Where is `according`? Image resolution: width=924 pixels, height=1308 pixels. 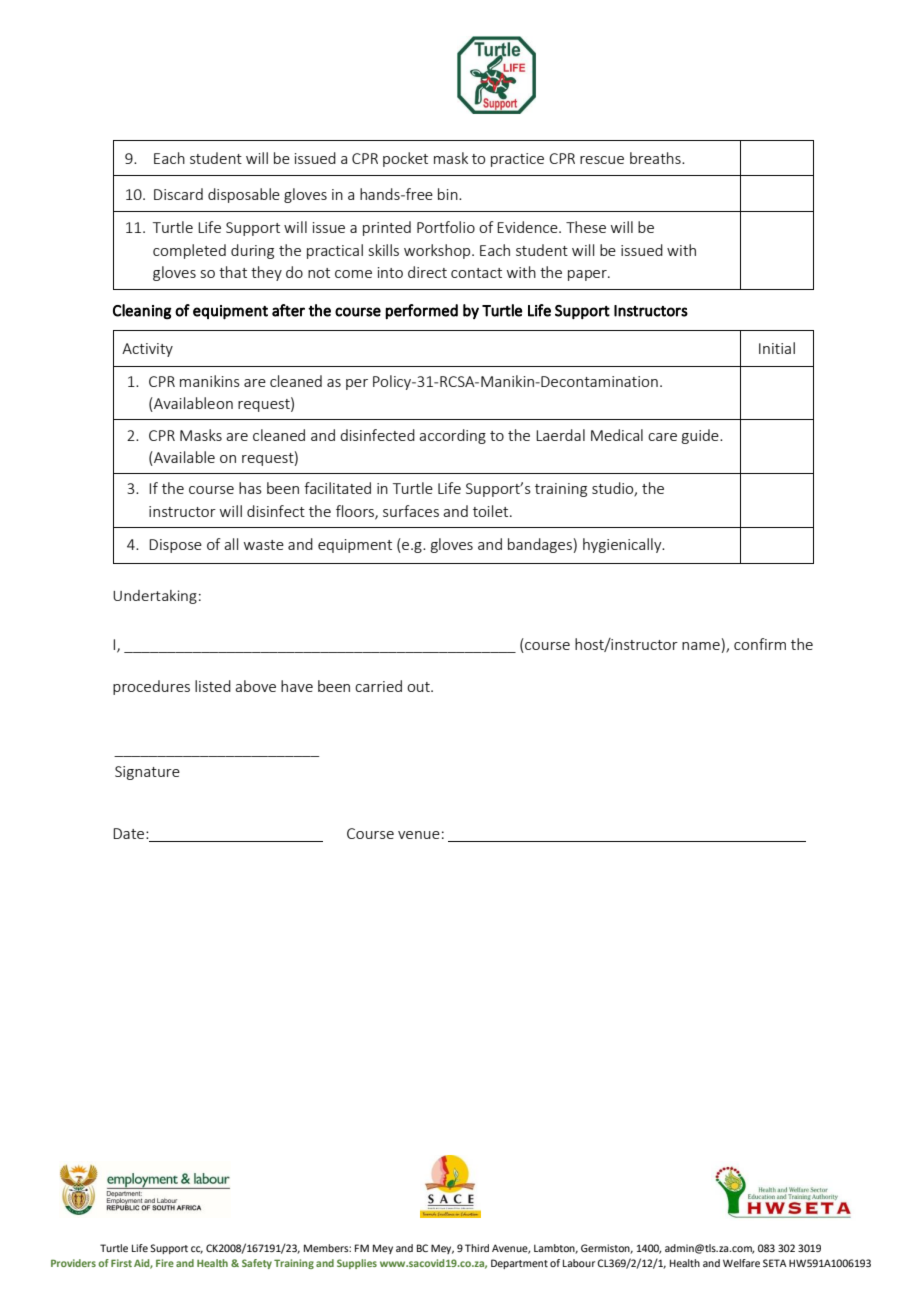 according is located at coordinates (452, 436).
